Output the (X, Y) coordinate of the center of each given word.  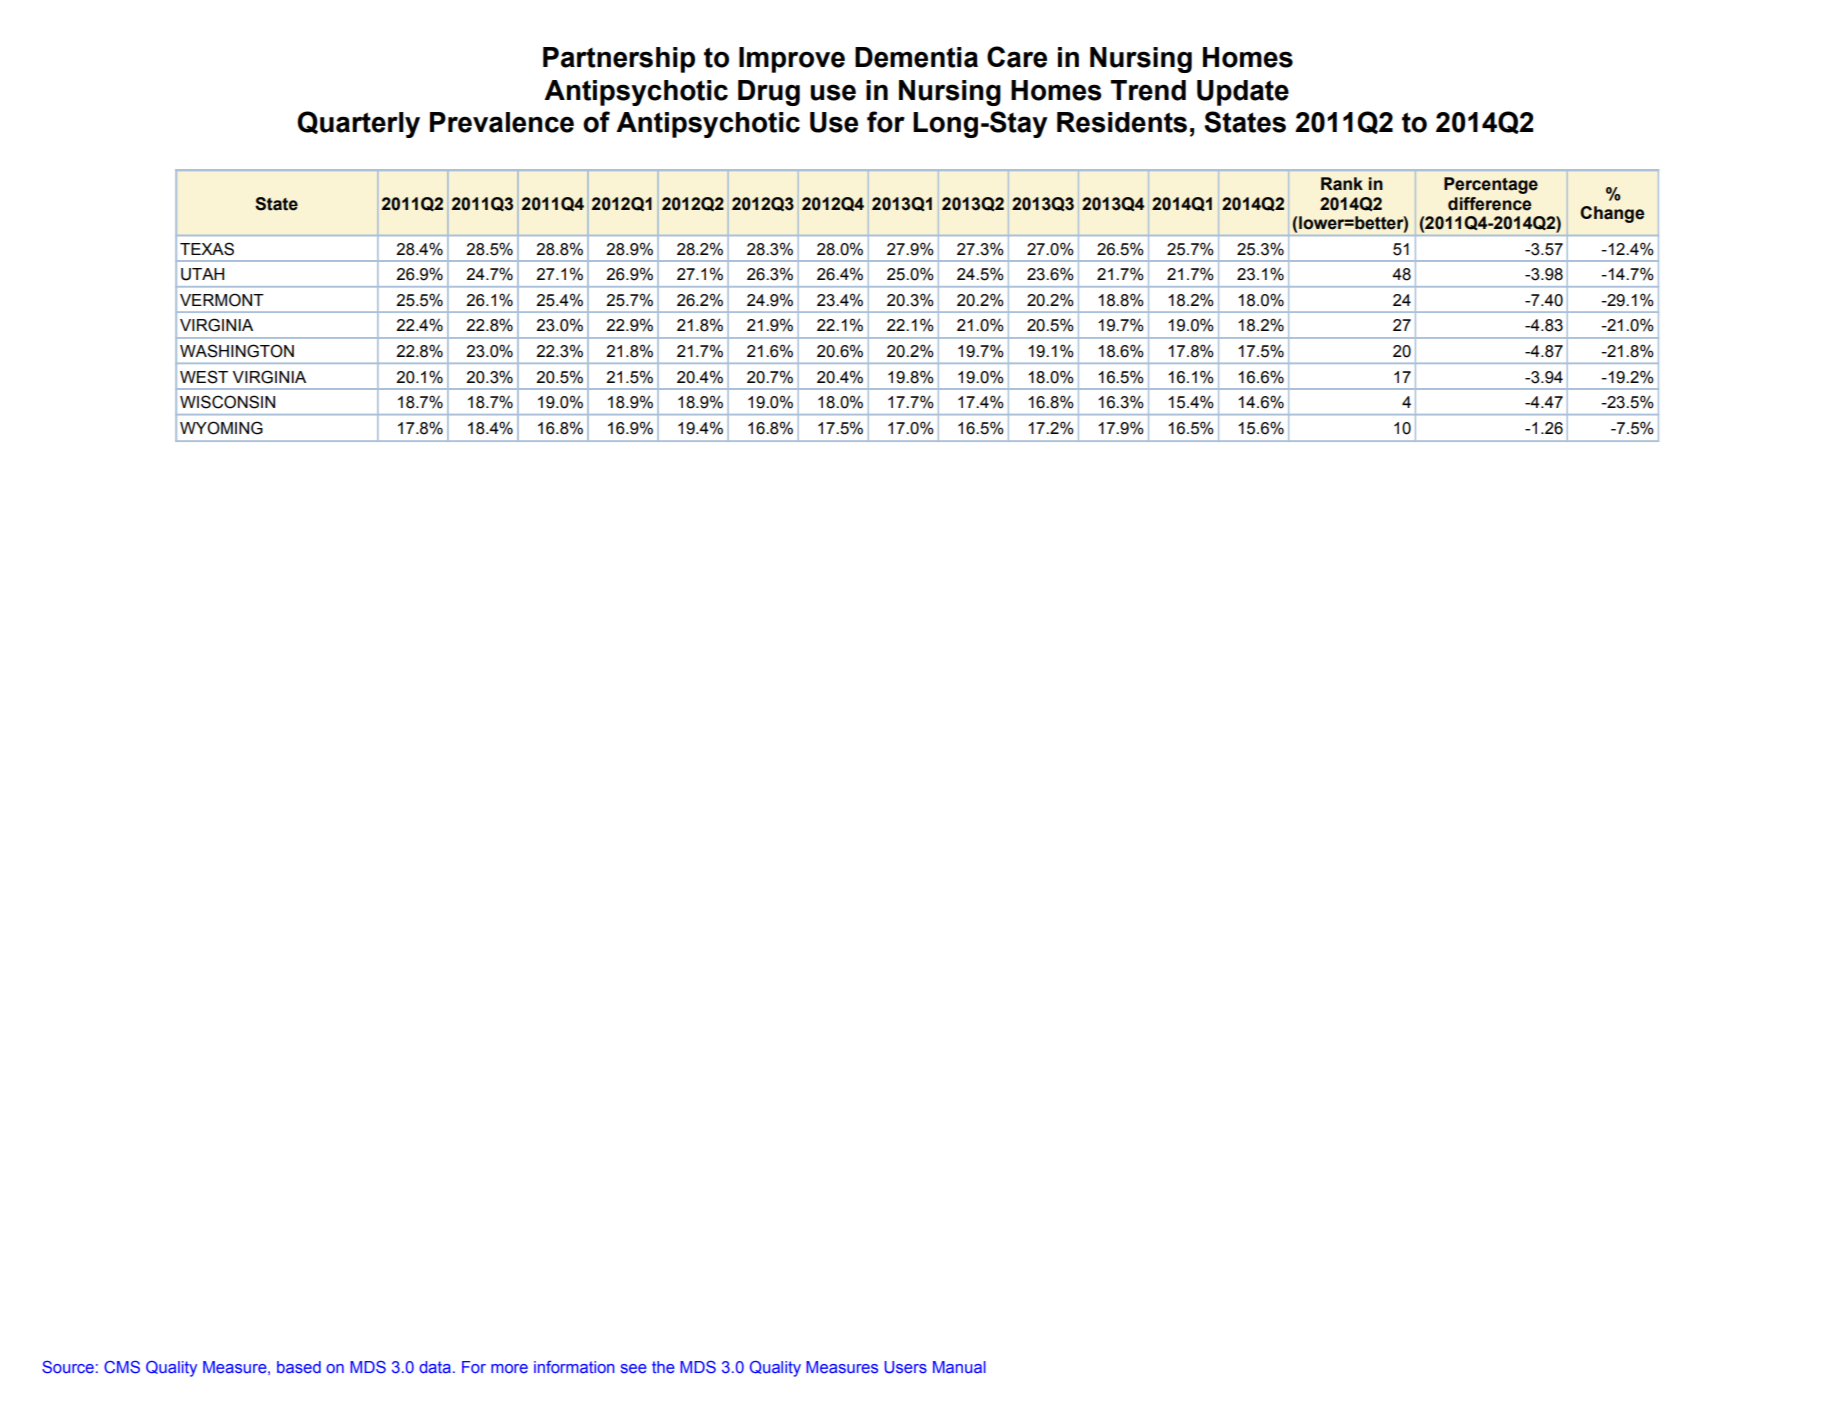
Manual (959, 1367)
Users (906, 1367)
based (299, 1367)
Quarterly (358, 124)
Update (1243, 93)
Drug (769, 93)
